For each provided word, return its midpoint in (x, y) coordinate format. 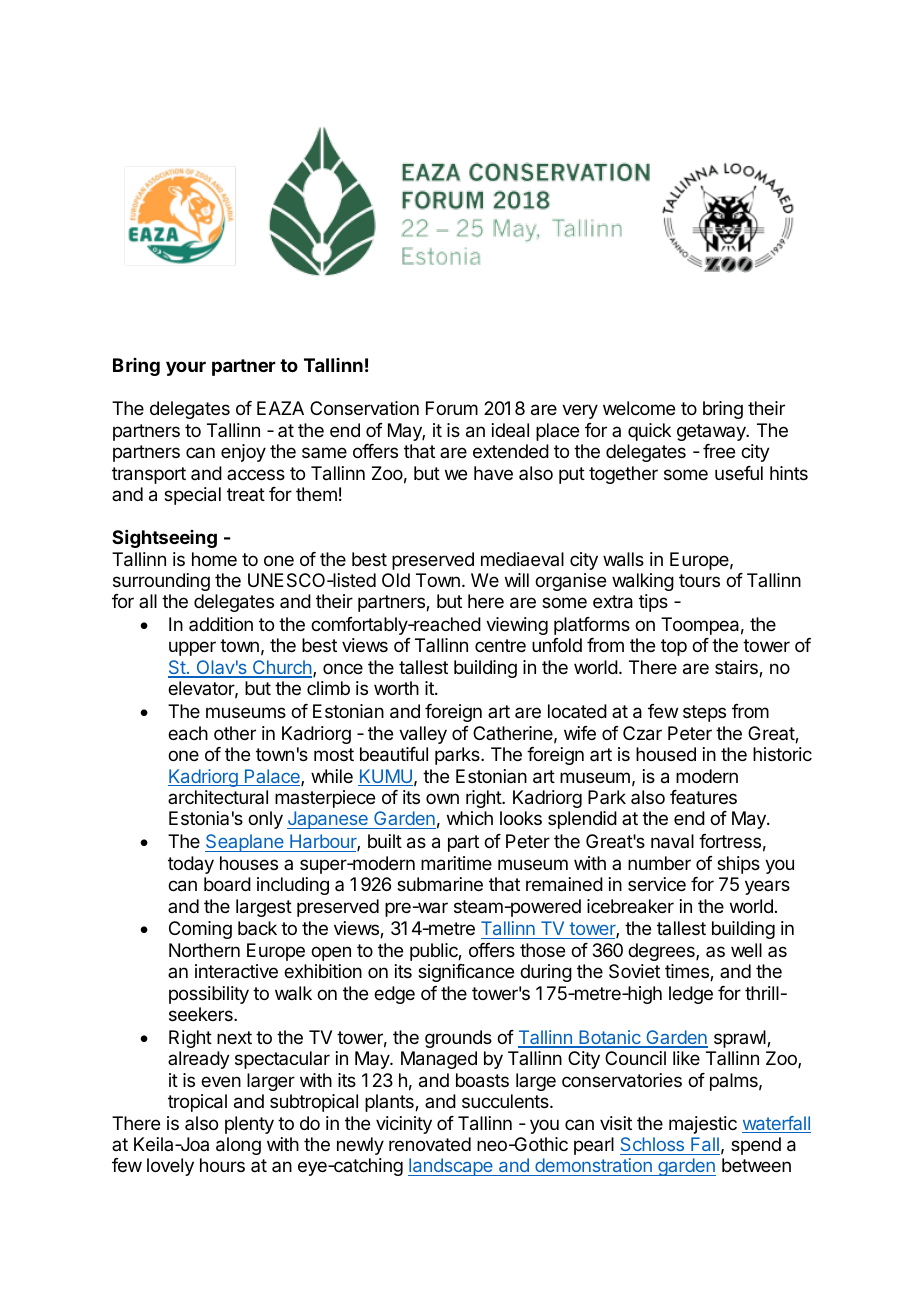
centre (500, 645)
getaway (712, 432)
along (238, 1146)
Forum (452, 408)
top (674, 647)
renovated (430, 1144)
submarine (440, 884)
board (227, 884)
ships (738, 865)
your (186, 368)
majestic (703, 1125)
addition (221, 624)
